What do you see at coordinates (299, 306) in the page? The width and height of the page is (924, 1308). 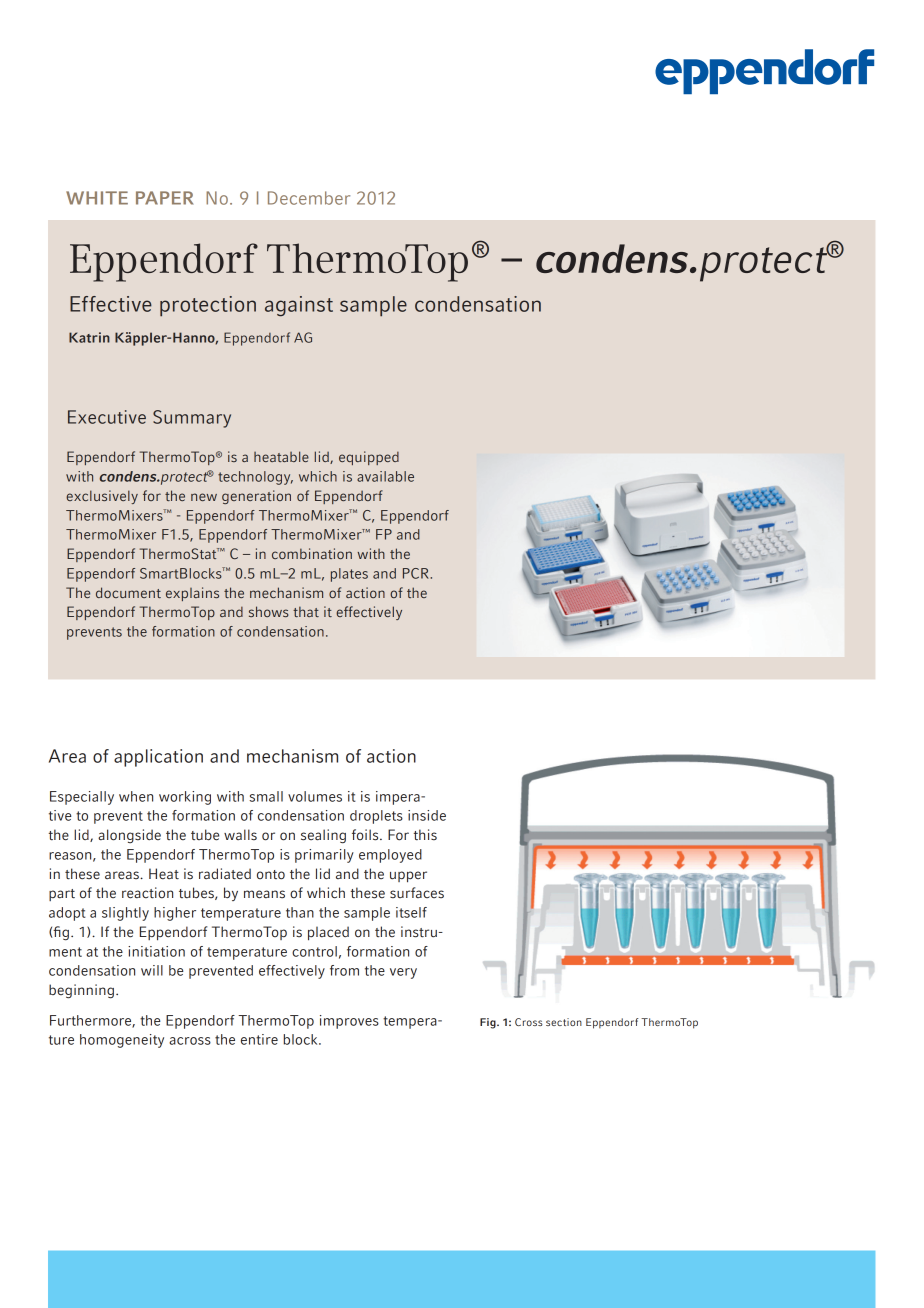 I see `against` at bounding box center [299, 306].
